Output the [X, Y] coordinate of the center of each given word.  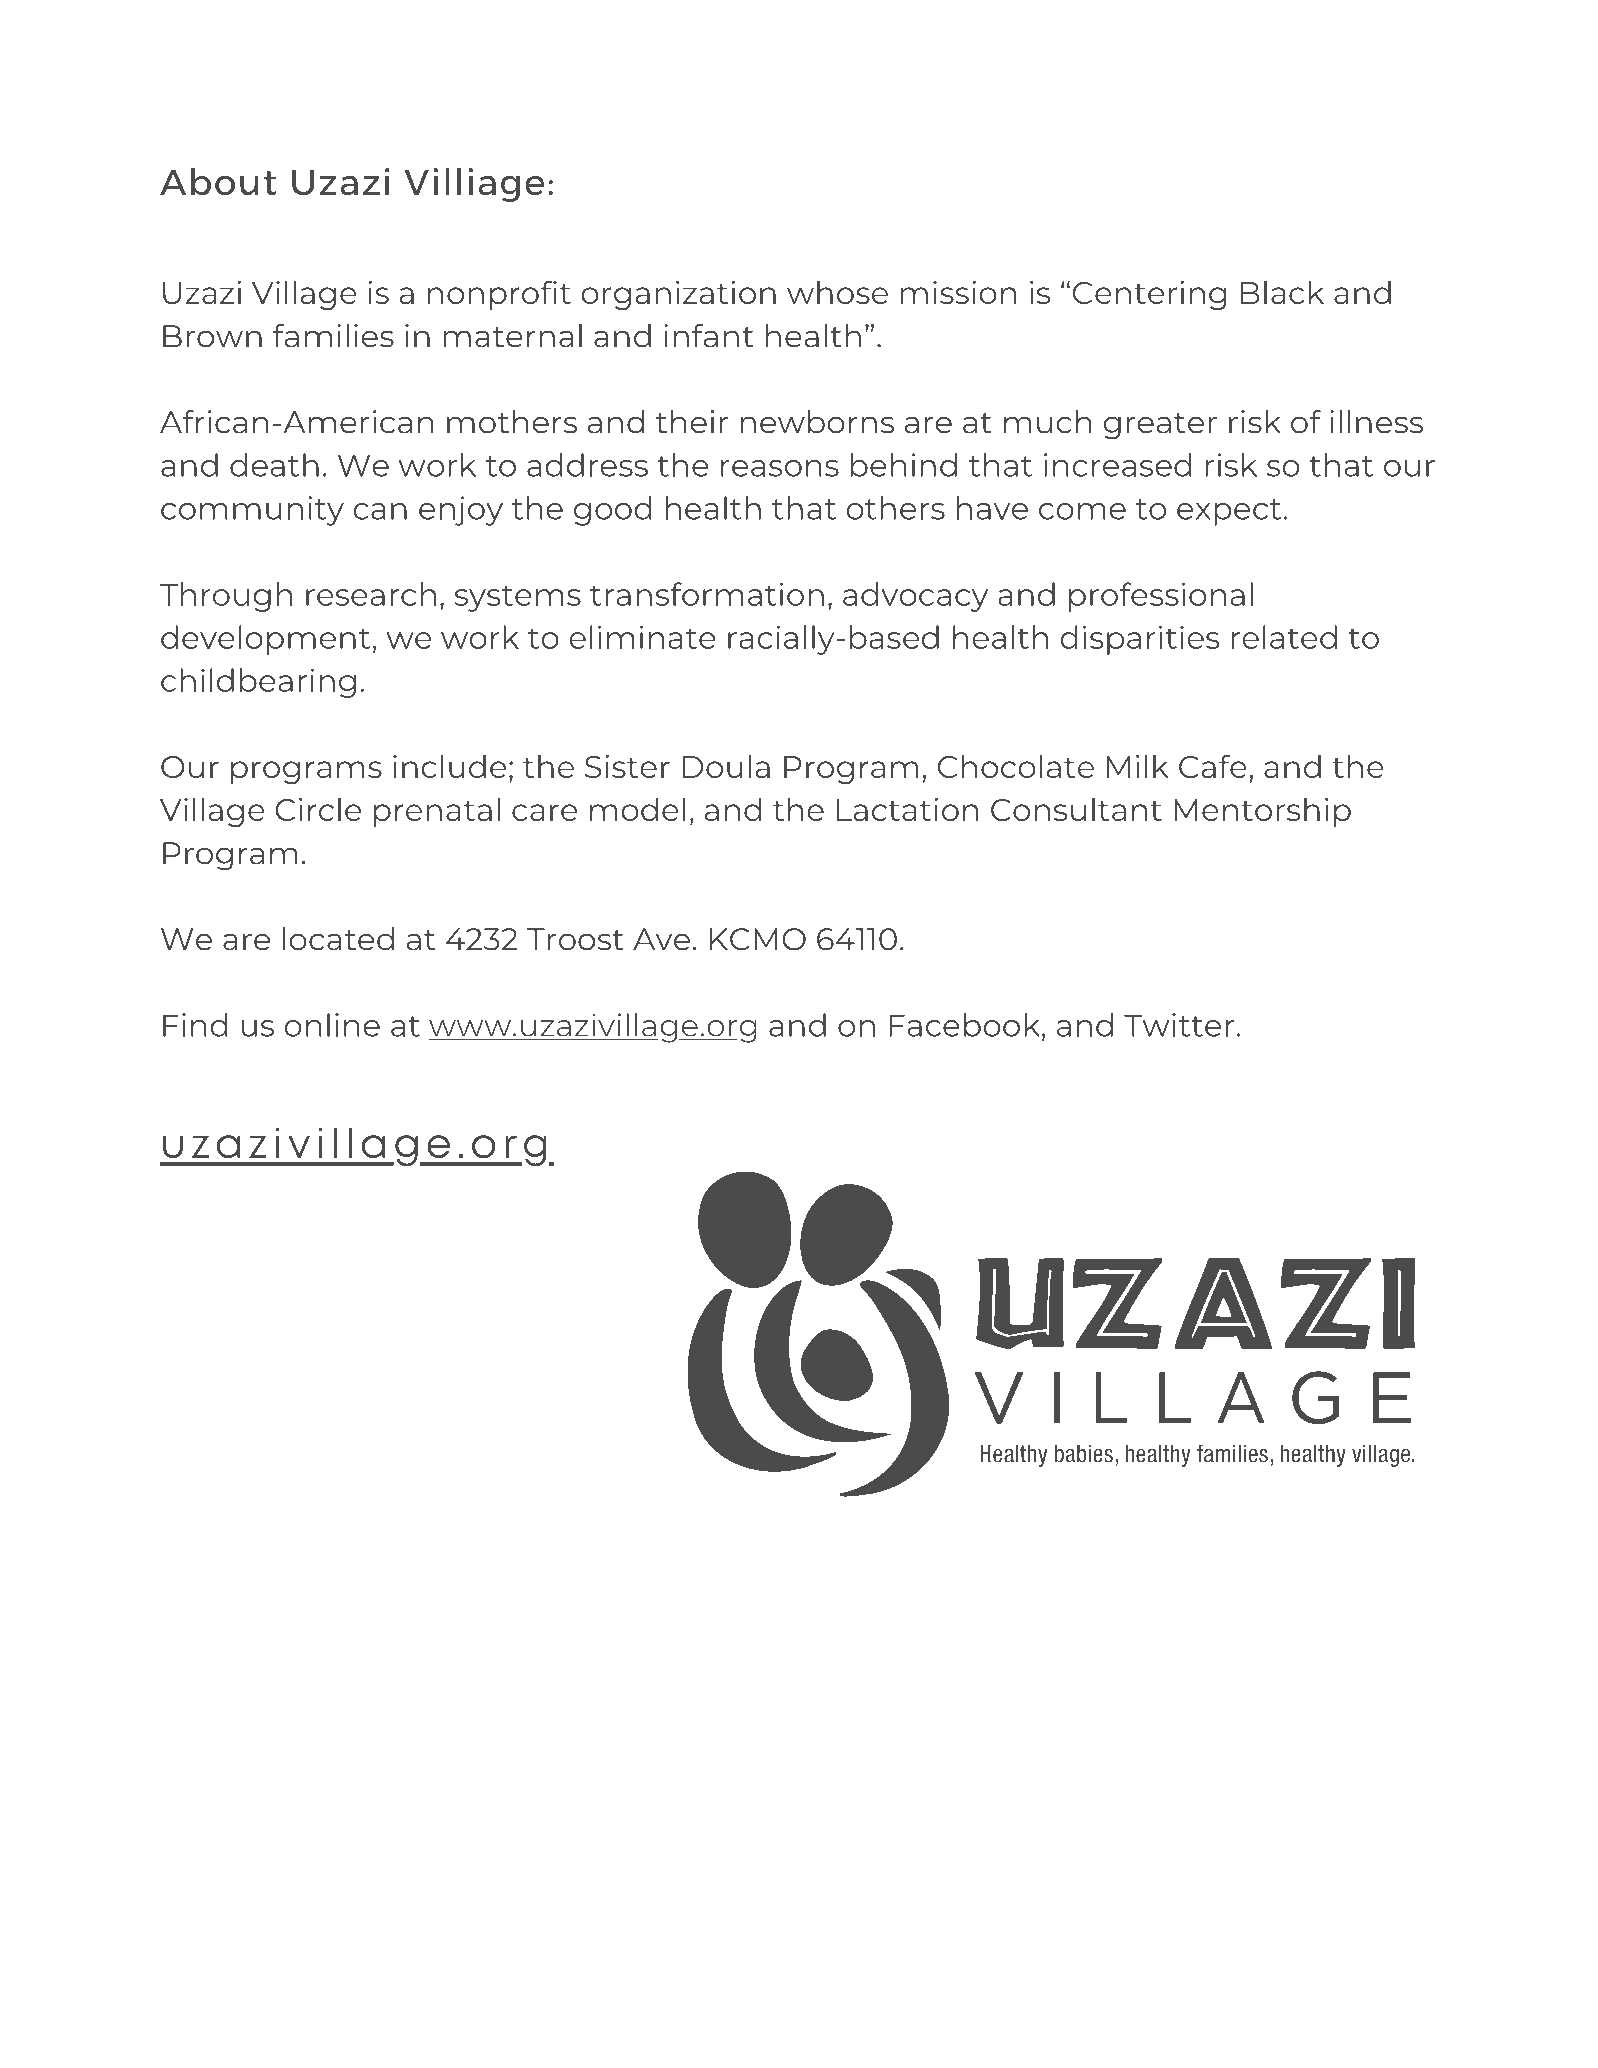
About [218, 181]
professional [1161, 597]
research [371, 594]
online [332, 1025]
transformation [707, 594]
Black [1282, 292]
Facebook [966, 1026]
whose [837, 292]
